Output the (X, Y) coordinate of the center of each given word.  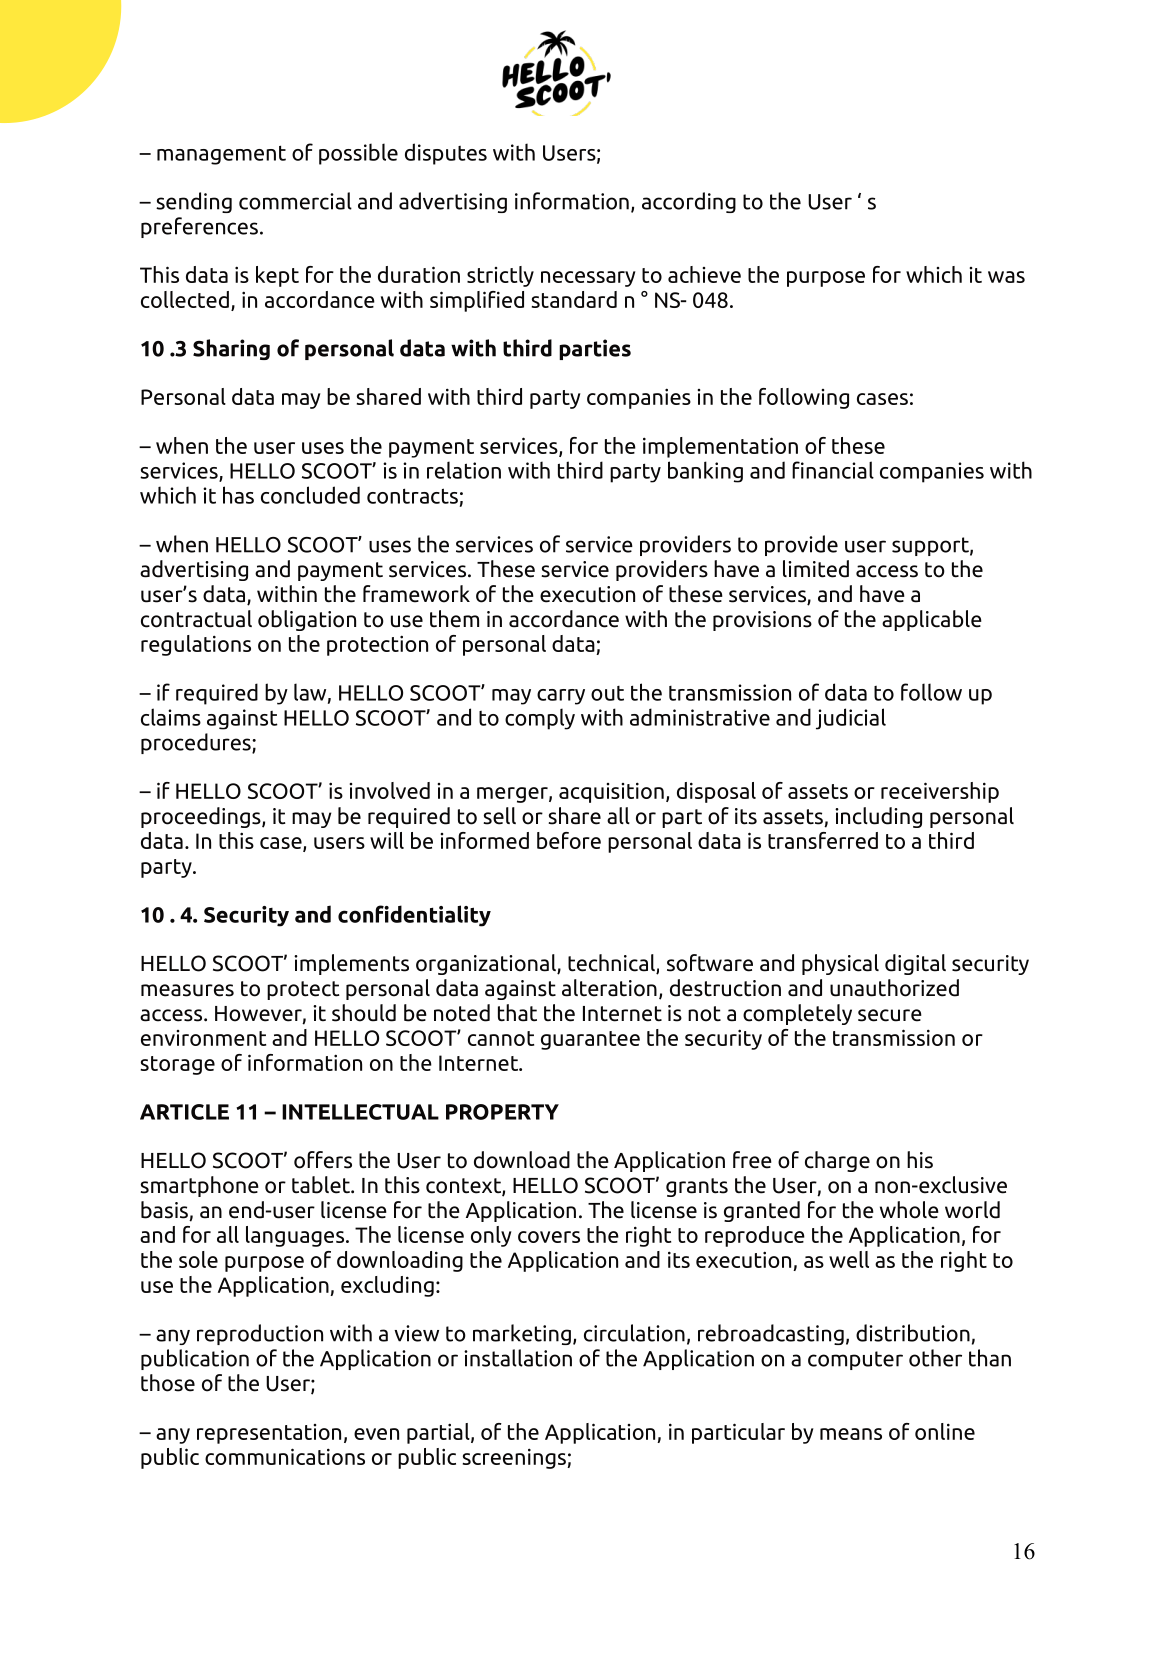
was (1006, 277)
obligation (307, 620)
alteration (609, 988)
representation (269, 1434)
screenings (515, 1458)
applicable (932, 620)
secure (890, 1015)
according (689, 202)
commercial (295, 201)
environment (203, 1038)
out (607, 693)
